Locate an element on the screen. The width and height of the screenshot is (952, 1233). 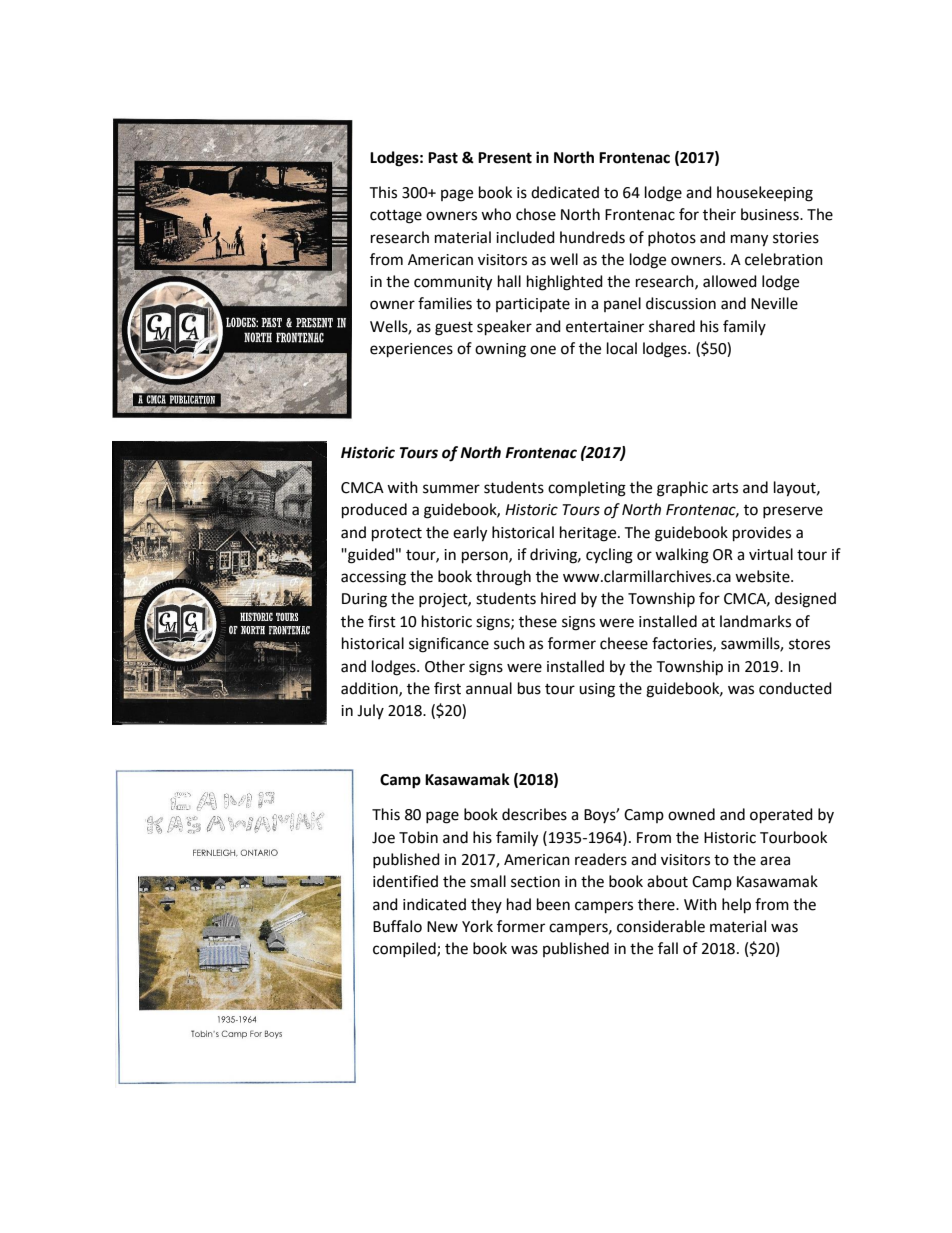
conducted is located at coordinates (795, 688).
